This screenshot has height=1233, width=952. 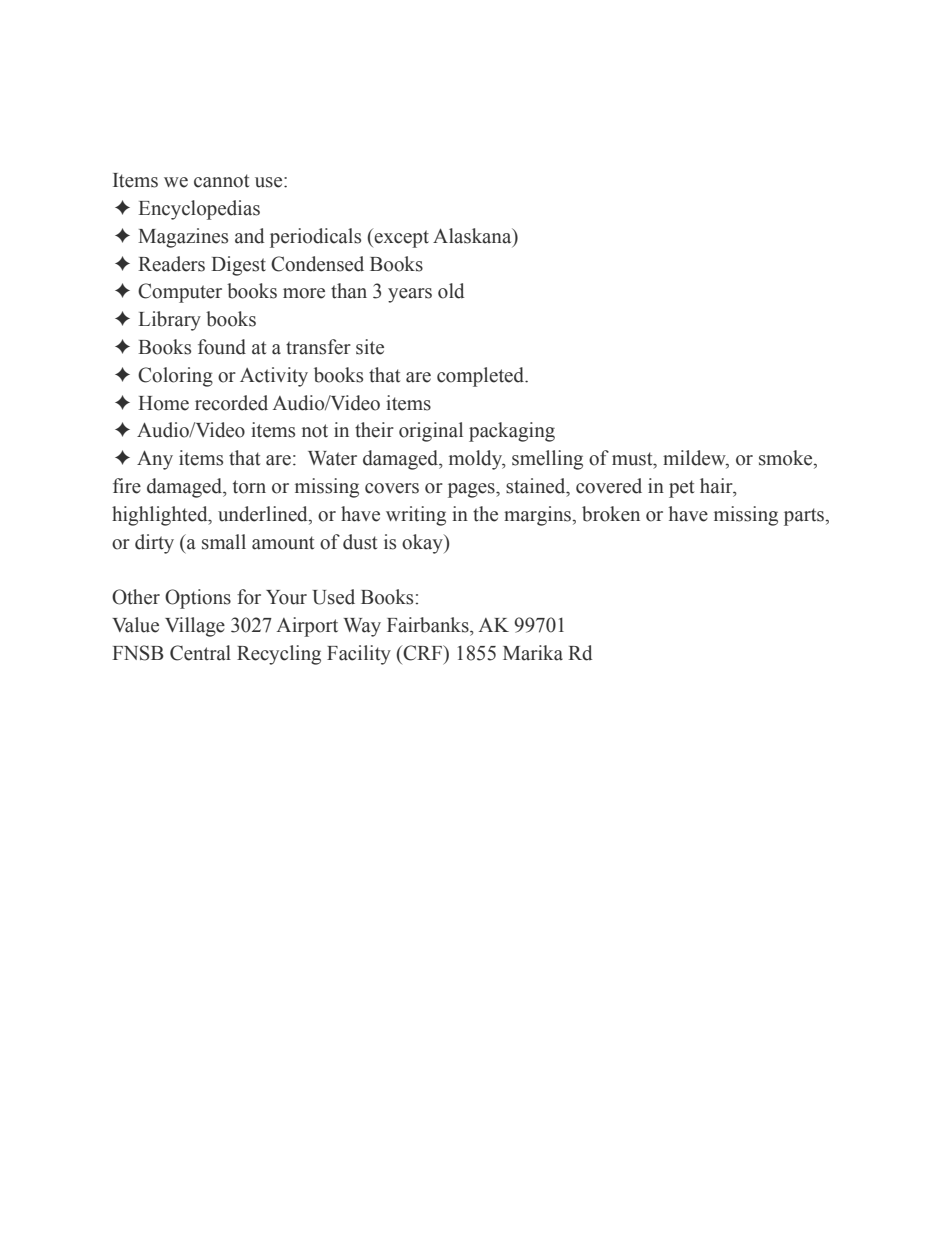 I want to click on Central, so click(x=200, y=653).
